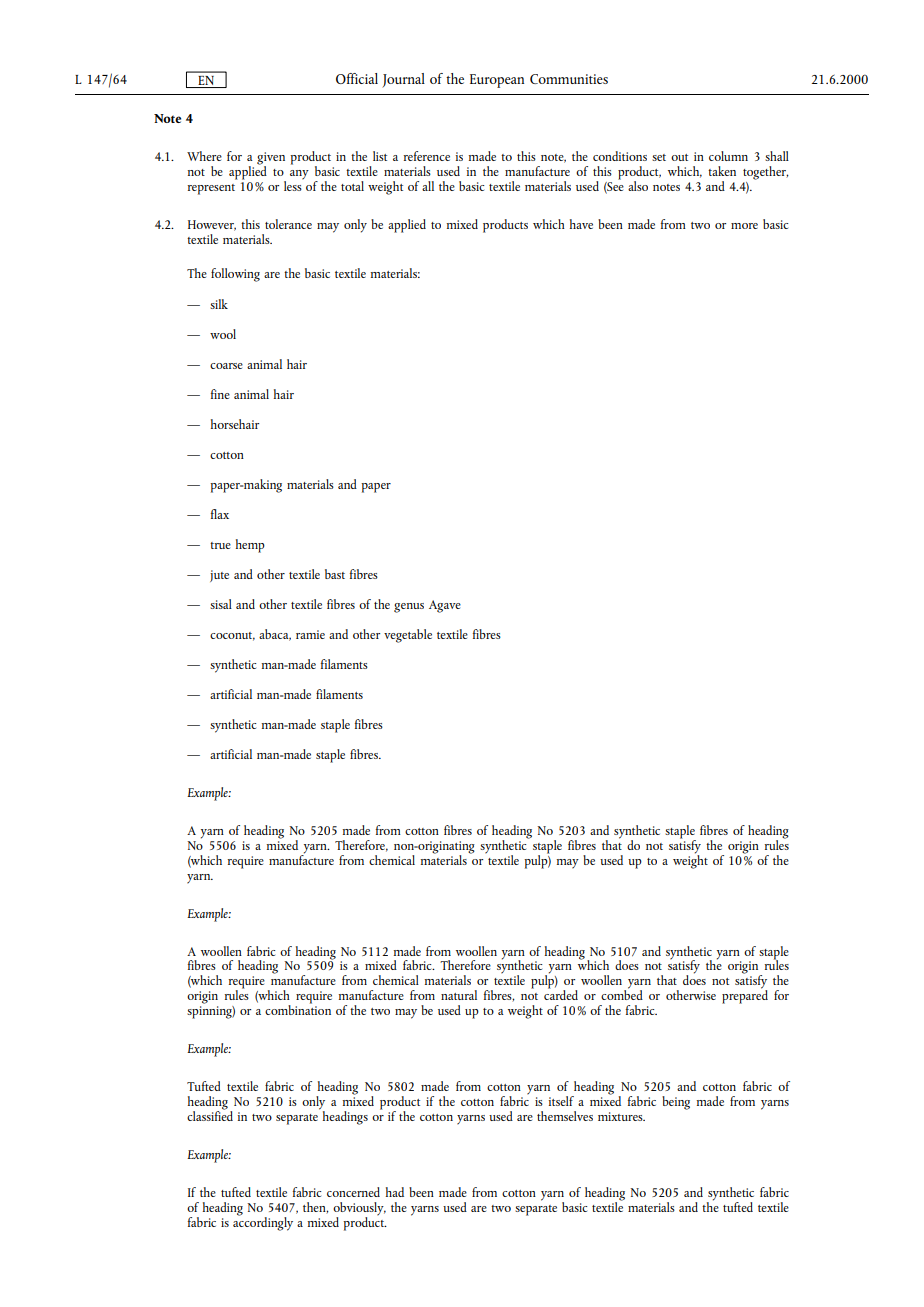 The image size is (924, 1307). Describe the element at coordinates (271, 159) in the screenshot. I see `given` at that location.
